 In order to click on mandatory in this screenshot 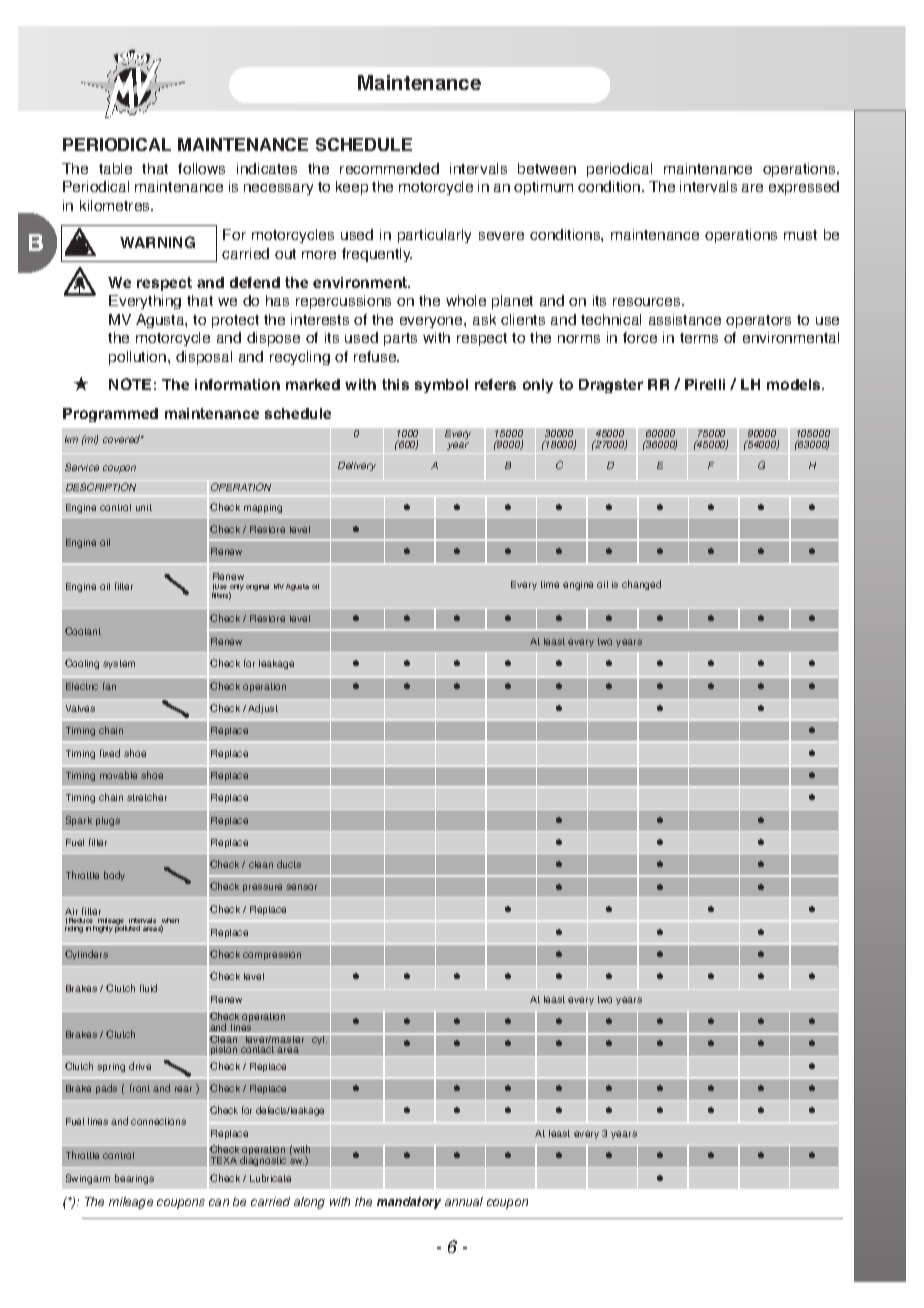, I will do `click(409, 1203)`.
